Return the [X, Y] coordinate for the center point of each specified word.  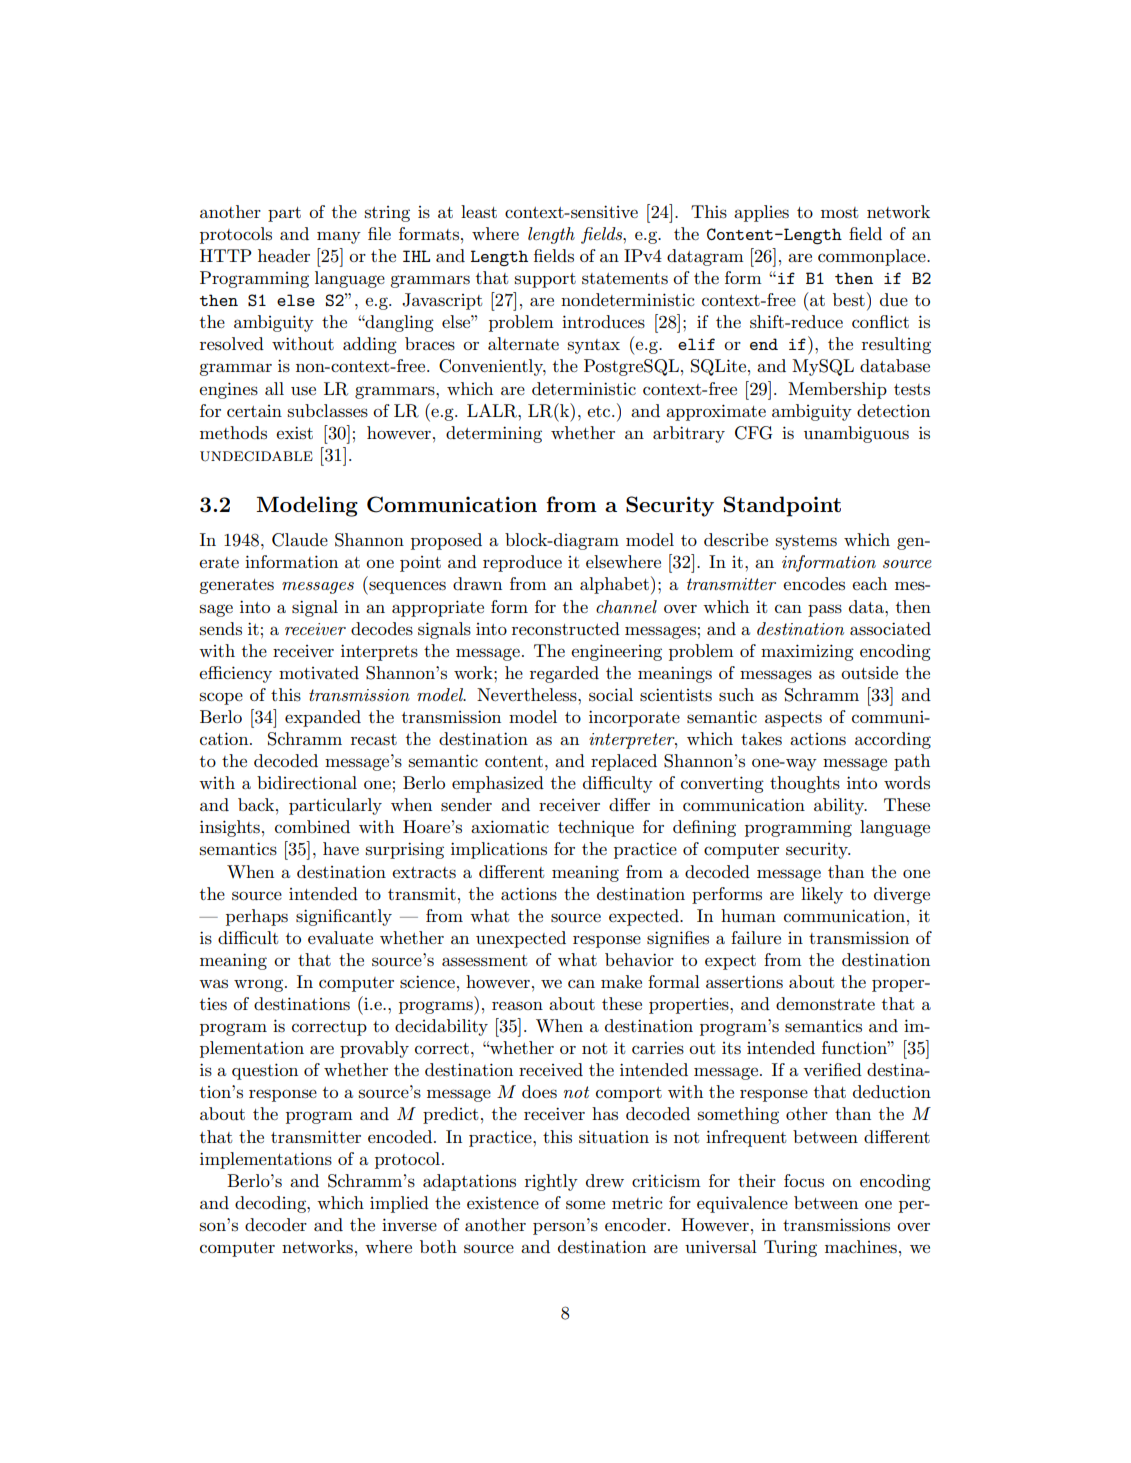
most [840, 213]
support [545, 280]
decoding [271, 1204]
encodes [814, 583]
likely [822, 895]
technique [596, 828]
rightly [551, 1182]
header [284, 255]
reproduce [522, 563]
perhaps [257, 917]
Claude [300, 540]
